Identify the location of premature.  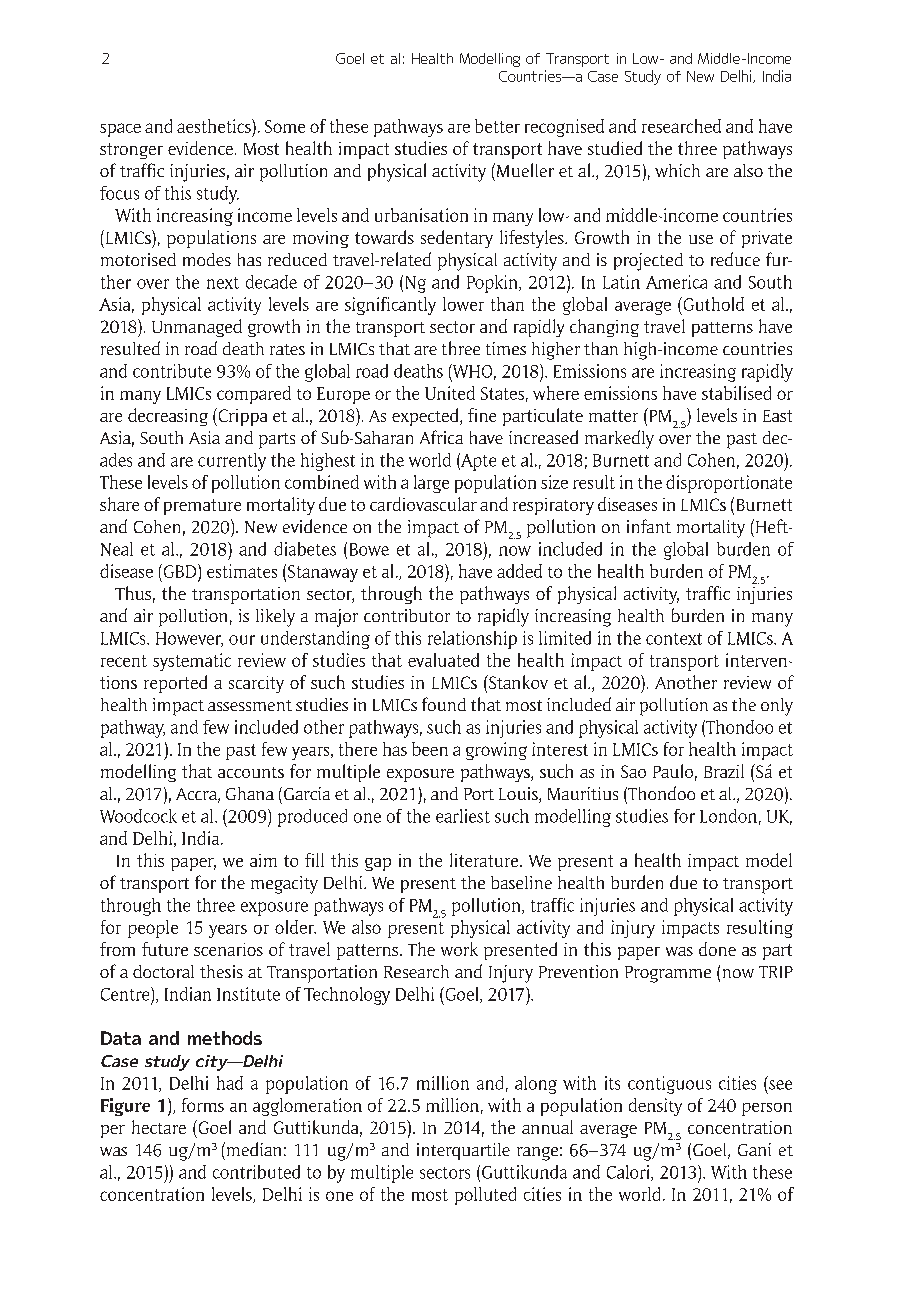
(202, 507).
